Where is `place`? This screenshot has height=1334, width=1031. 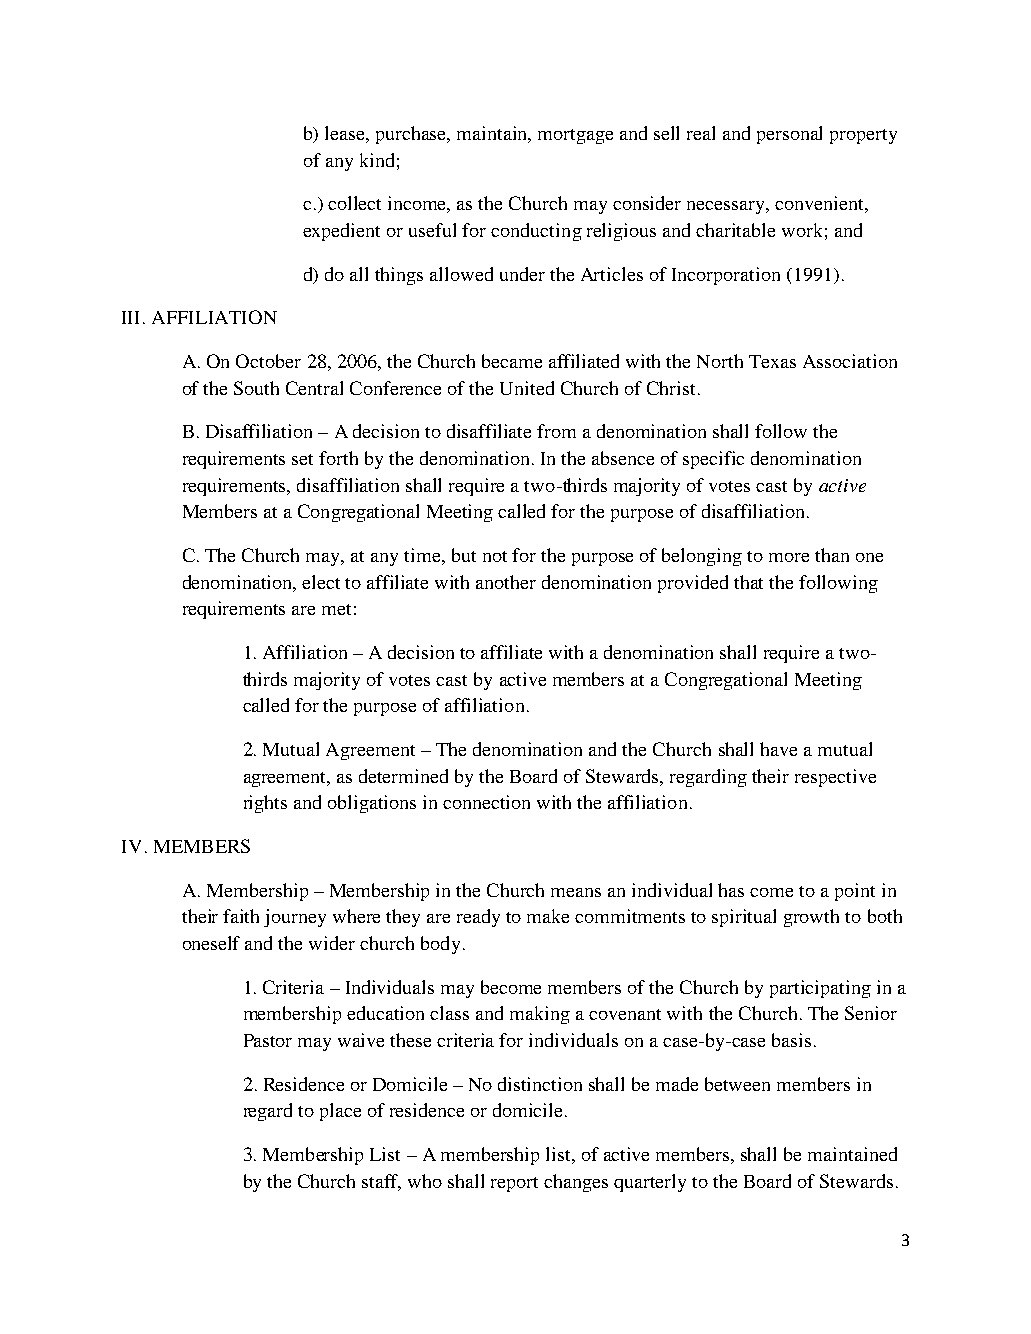 place is located at coordinates (340, 1112).
